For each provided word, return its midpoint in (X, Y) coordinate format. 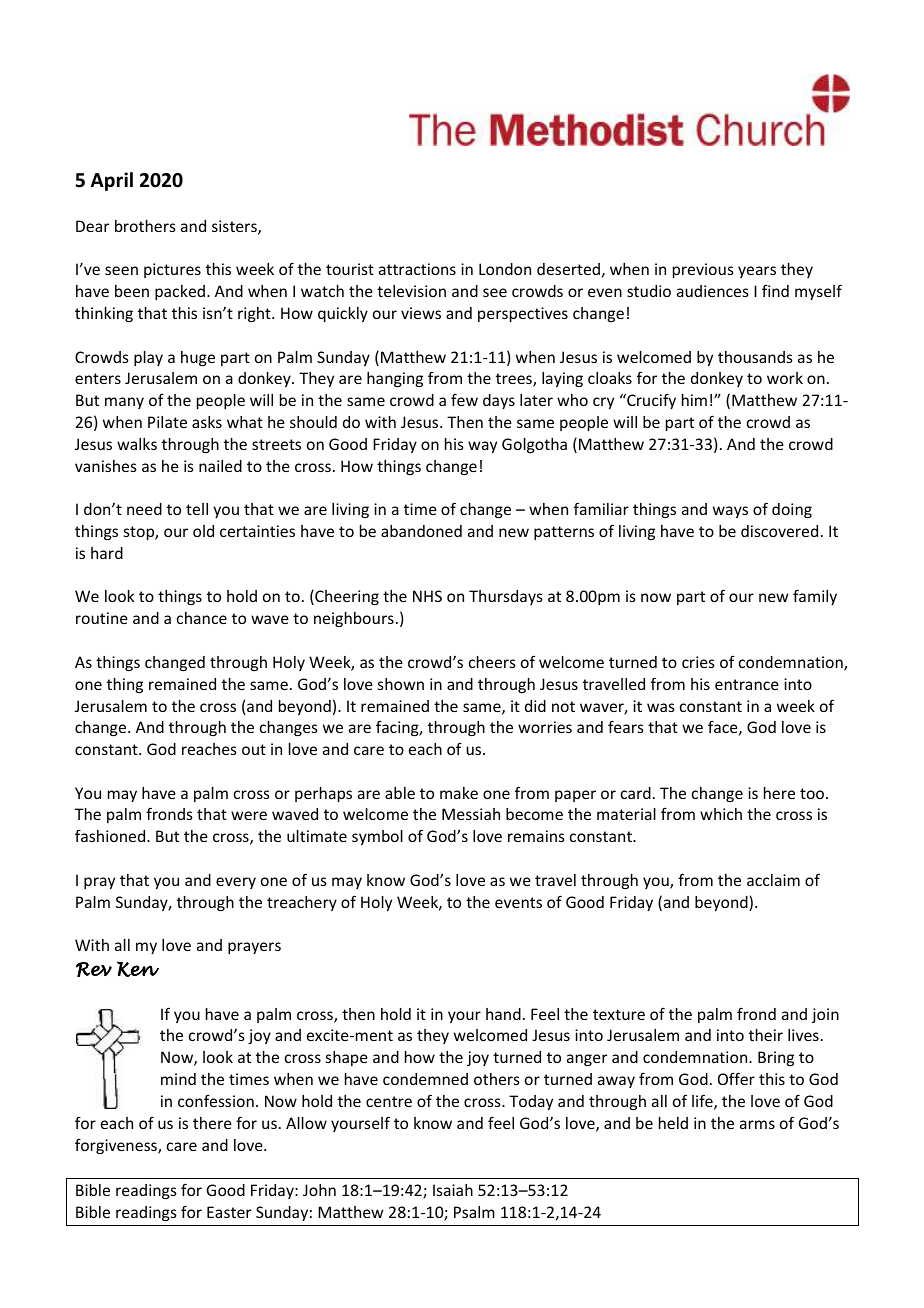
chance (202, 618)
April (112, 181)
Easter (229, 1212)
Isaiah (453, 1190)
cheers (492, 662)
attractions (417, 269)
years (757, 272)
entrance (747, 684)
